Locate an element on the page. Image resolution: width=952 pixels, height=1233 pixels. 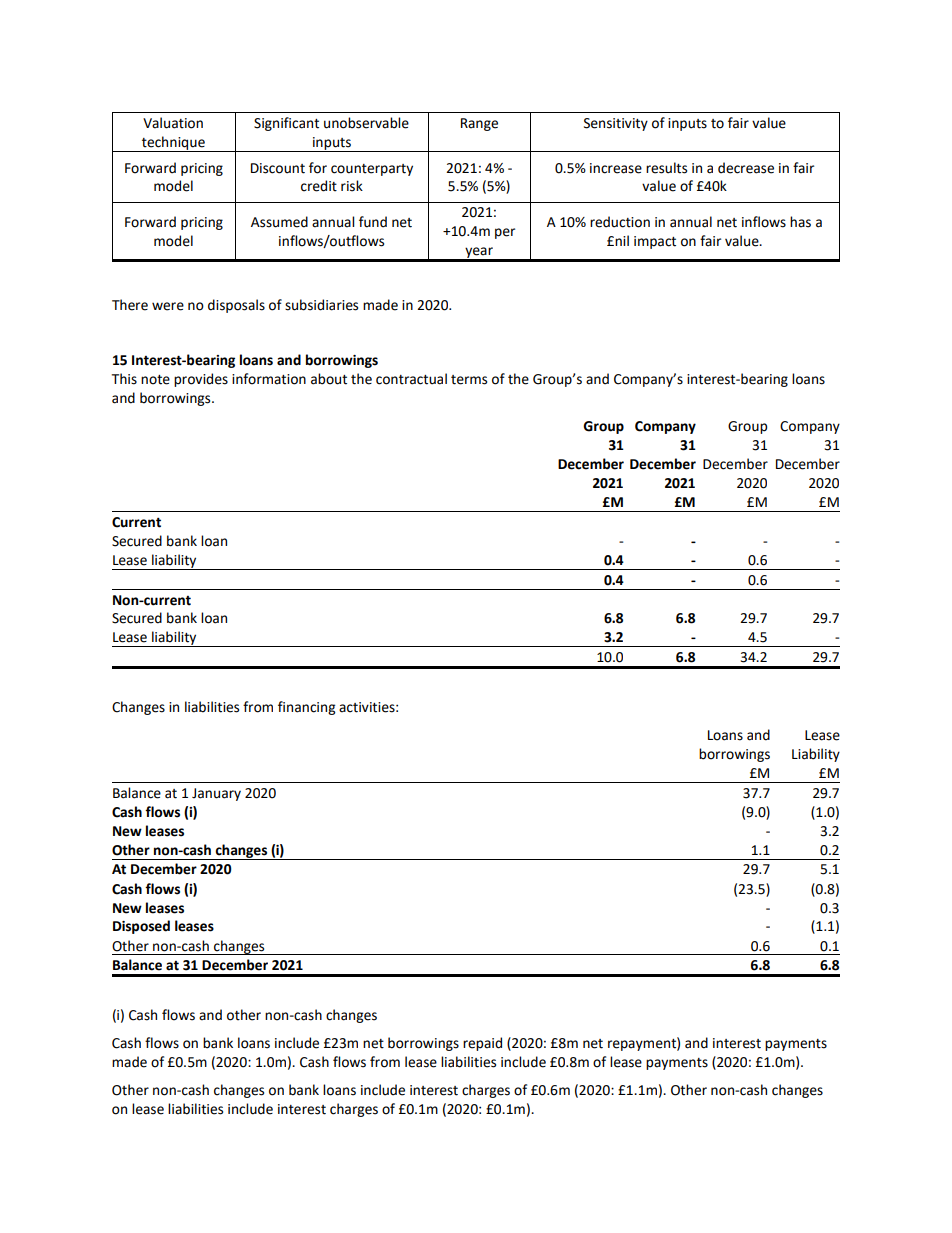
Range is located at coordinates (479, 124).
